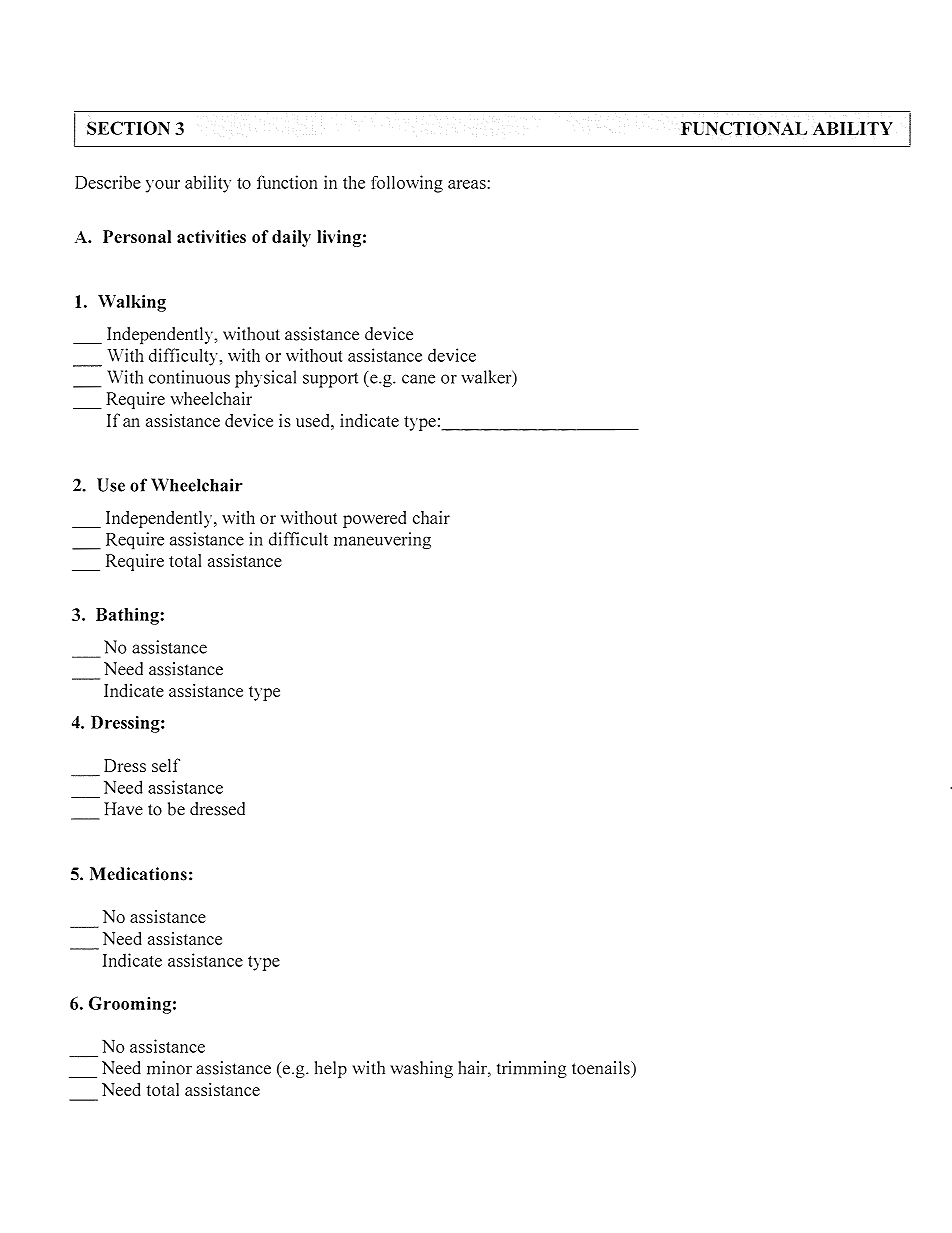 Image resolution: width=952 pixels, height=1233 pixels. Describe the element at coordinates (123, 809) in the screenshot. I see `Have` at that location.
